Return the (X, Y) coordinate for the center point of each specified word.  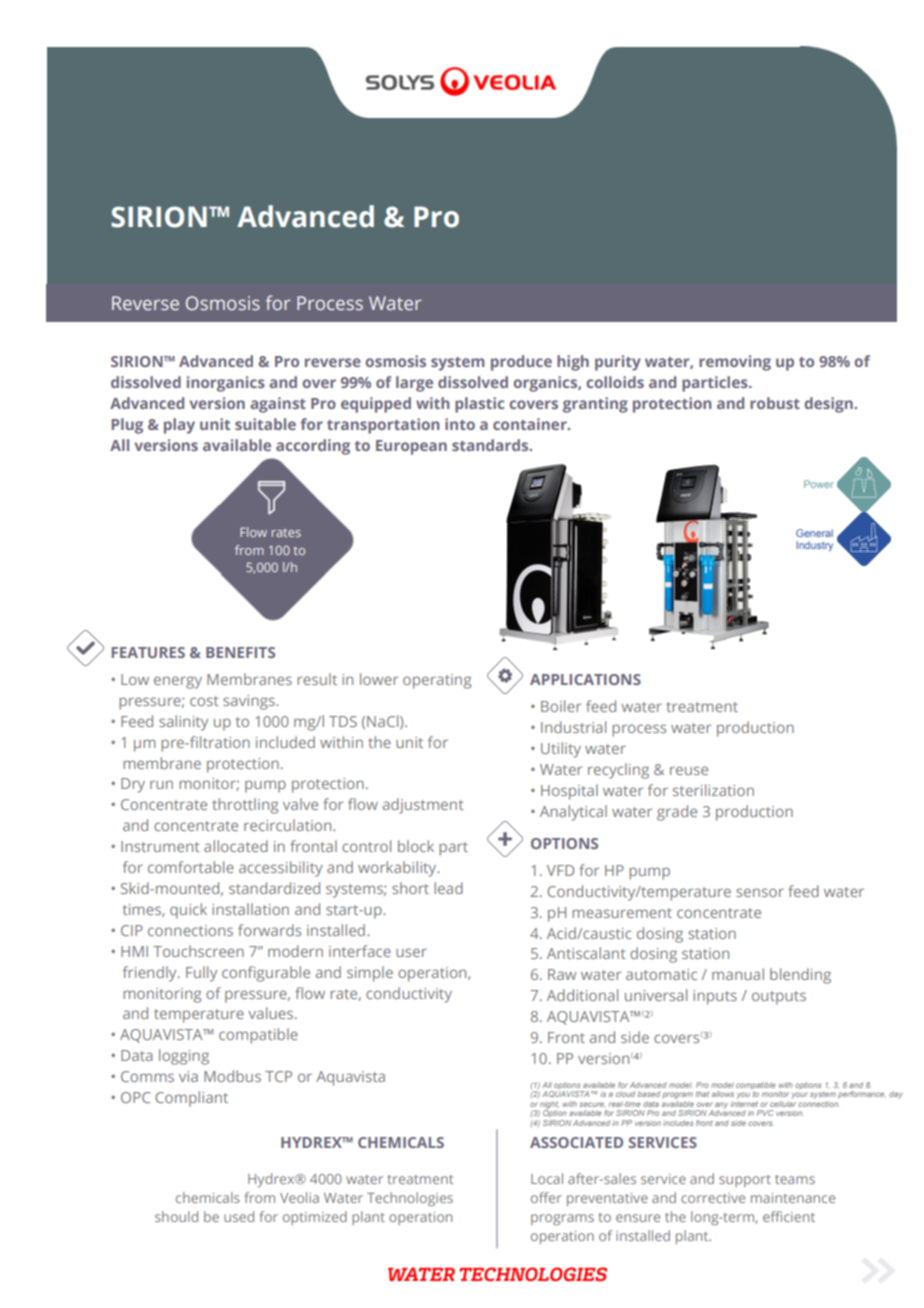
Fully (201, 974)
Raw (562, 974)
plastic (479, 405)
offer (546, 1197)
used (239, 1216)
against (278, 405)
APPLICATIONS (585, 679)
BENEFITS (240, 652)
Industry (814, 546)
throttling (245, 806)
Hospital (569, 792)
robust (775, 403)
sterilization (713, 790)
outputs (779, 998)
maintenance (793, 1198)
